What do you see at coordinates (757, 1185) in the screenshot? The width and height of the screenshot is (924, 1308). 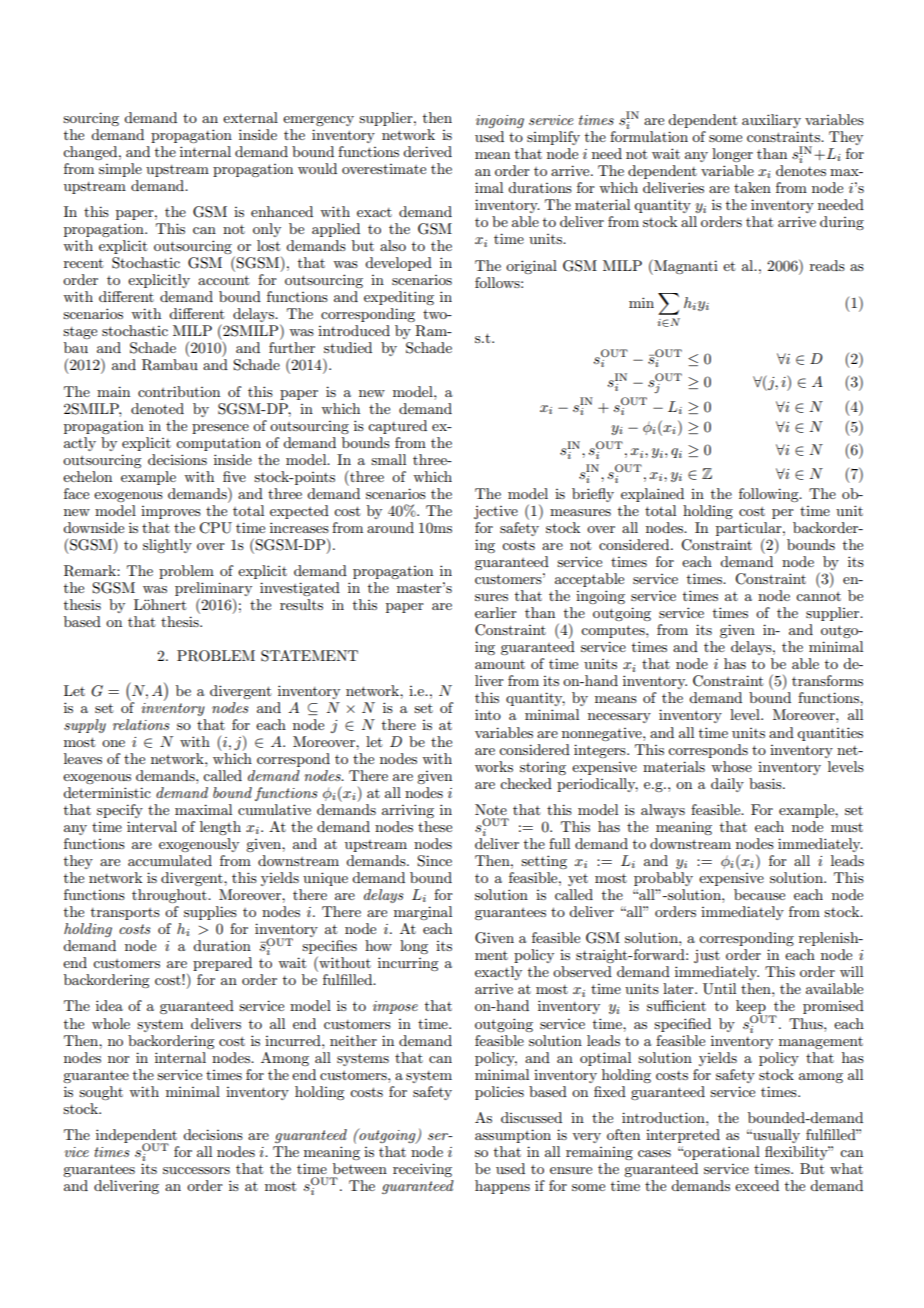 I see `exceed` at bounding box center [757, 1185].
